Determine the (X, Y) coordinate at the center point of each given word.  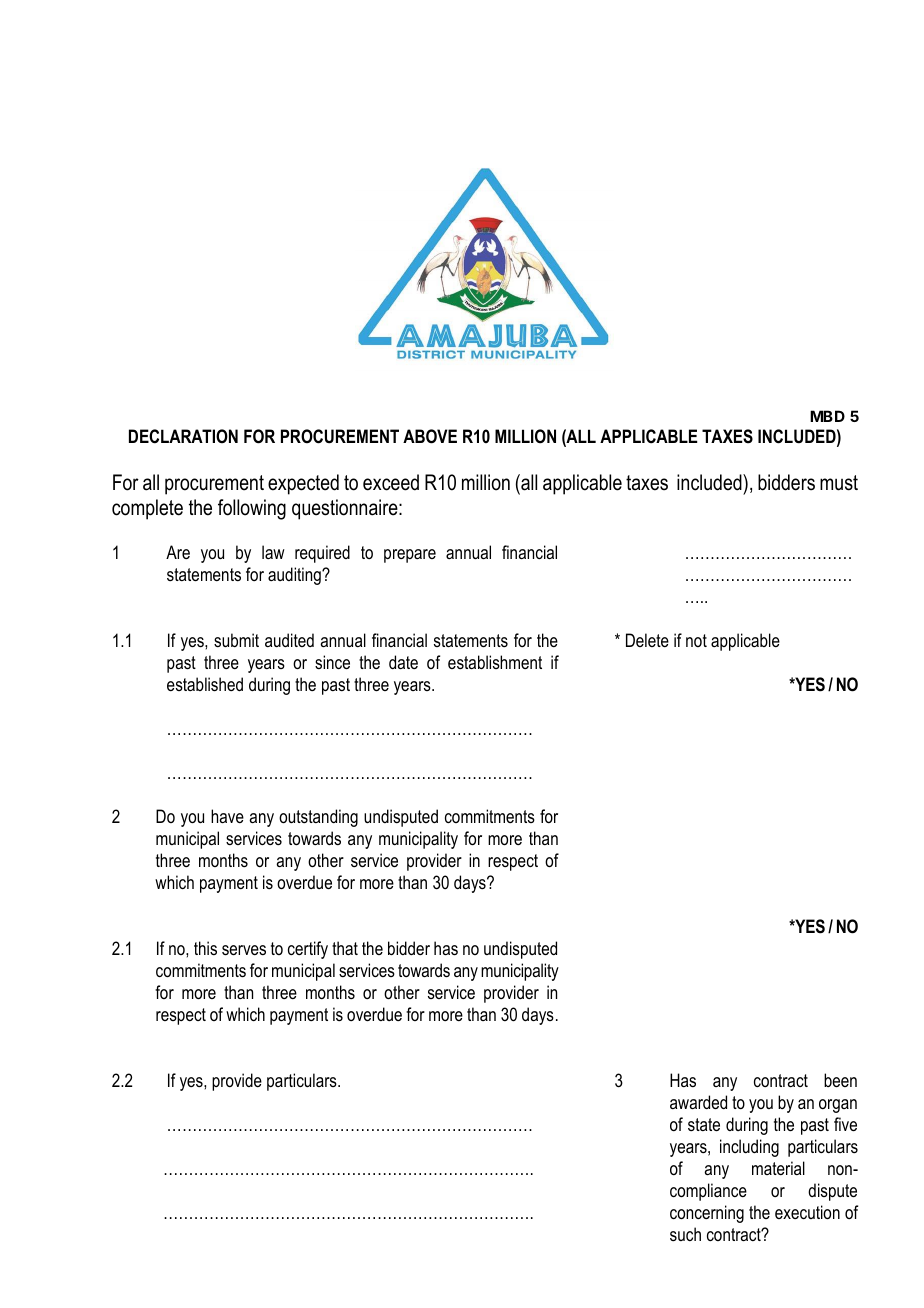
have (227, 816)
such (685, 1234)
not (696, 640)
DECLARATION (183, 436)
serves (244, 950)
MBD (827, 416)
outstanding (318, 818)
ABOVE (430, 436)
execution (807, 1212)
